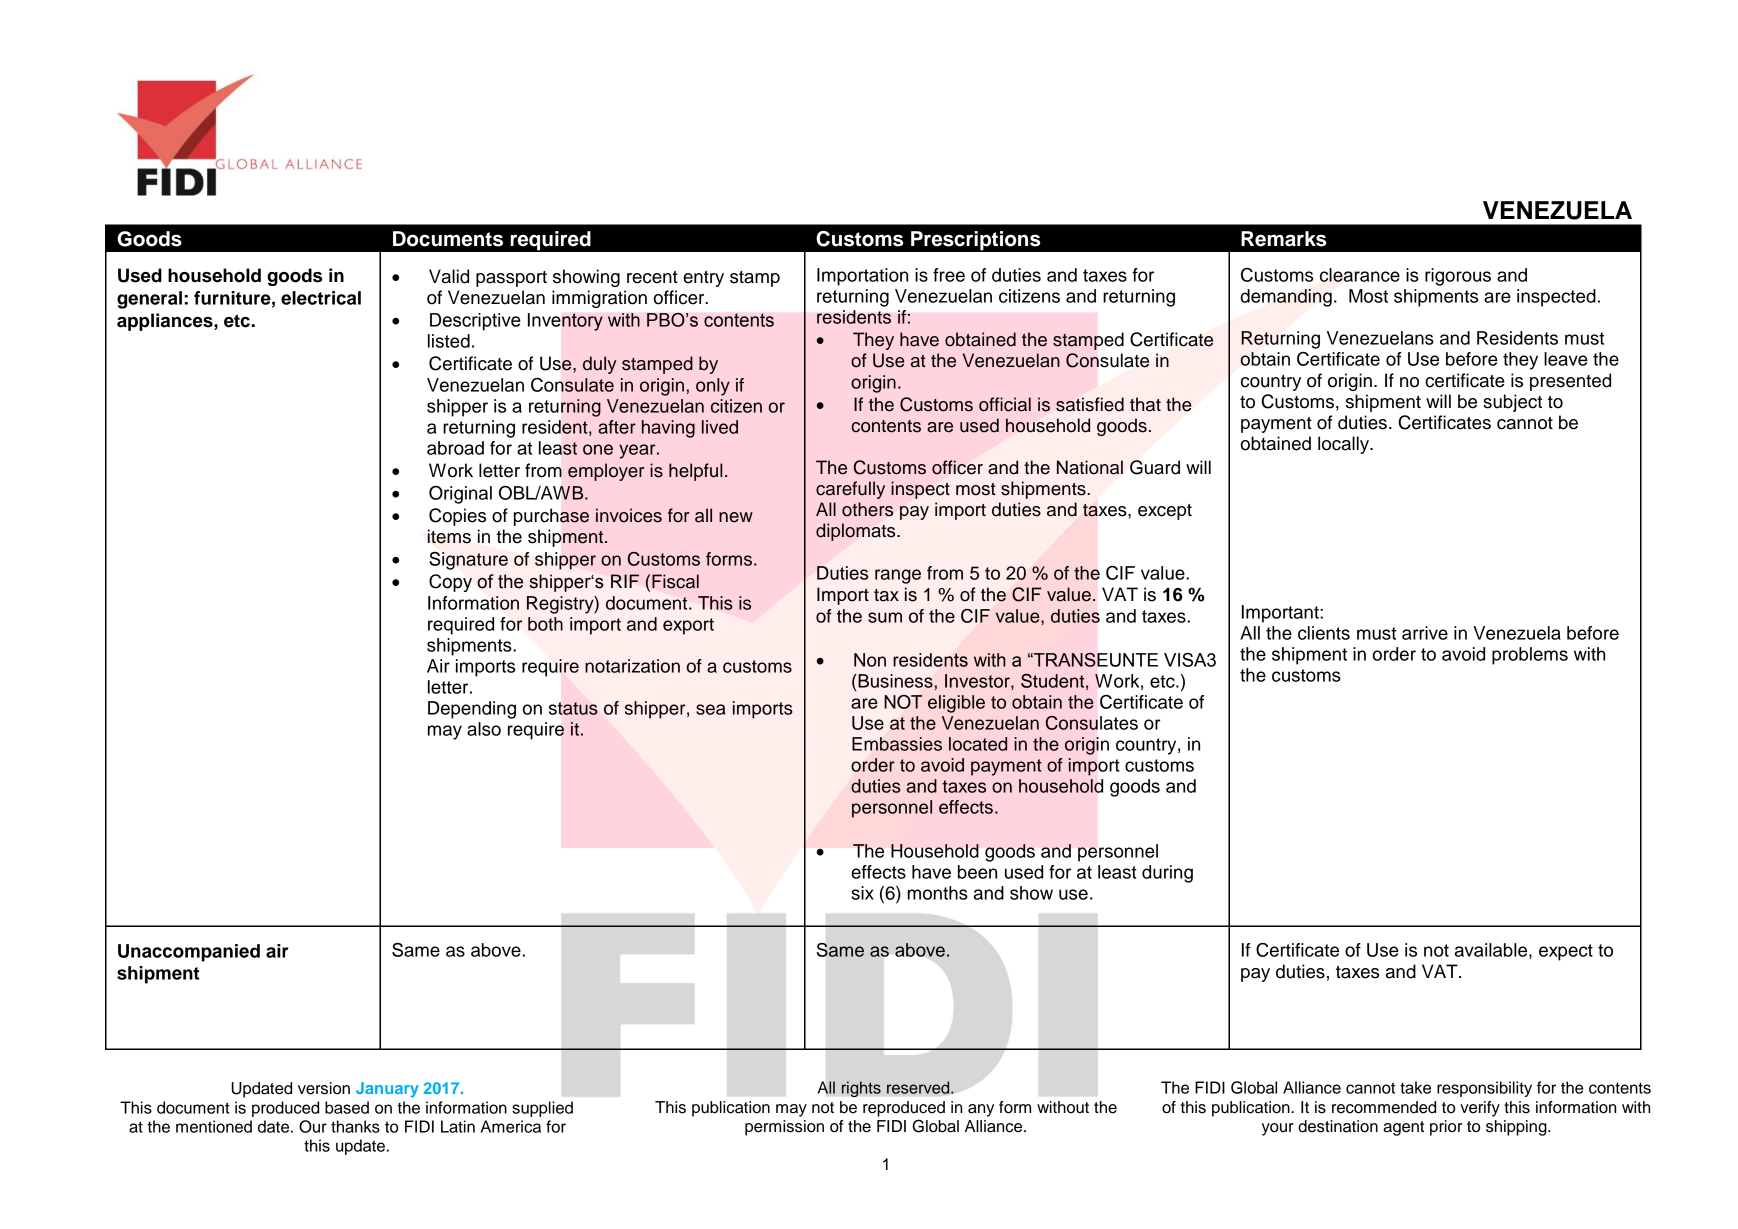 The height and width of the screenshot is (1229, 1738). Describe the element at coordinates (861, 1089) in the screenshot. I see `rights` at that location.
